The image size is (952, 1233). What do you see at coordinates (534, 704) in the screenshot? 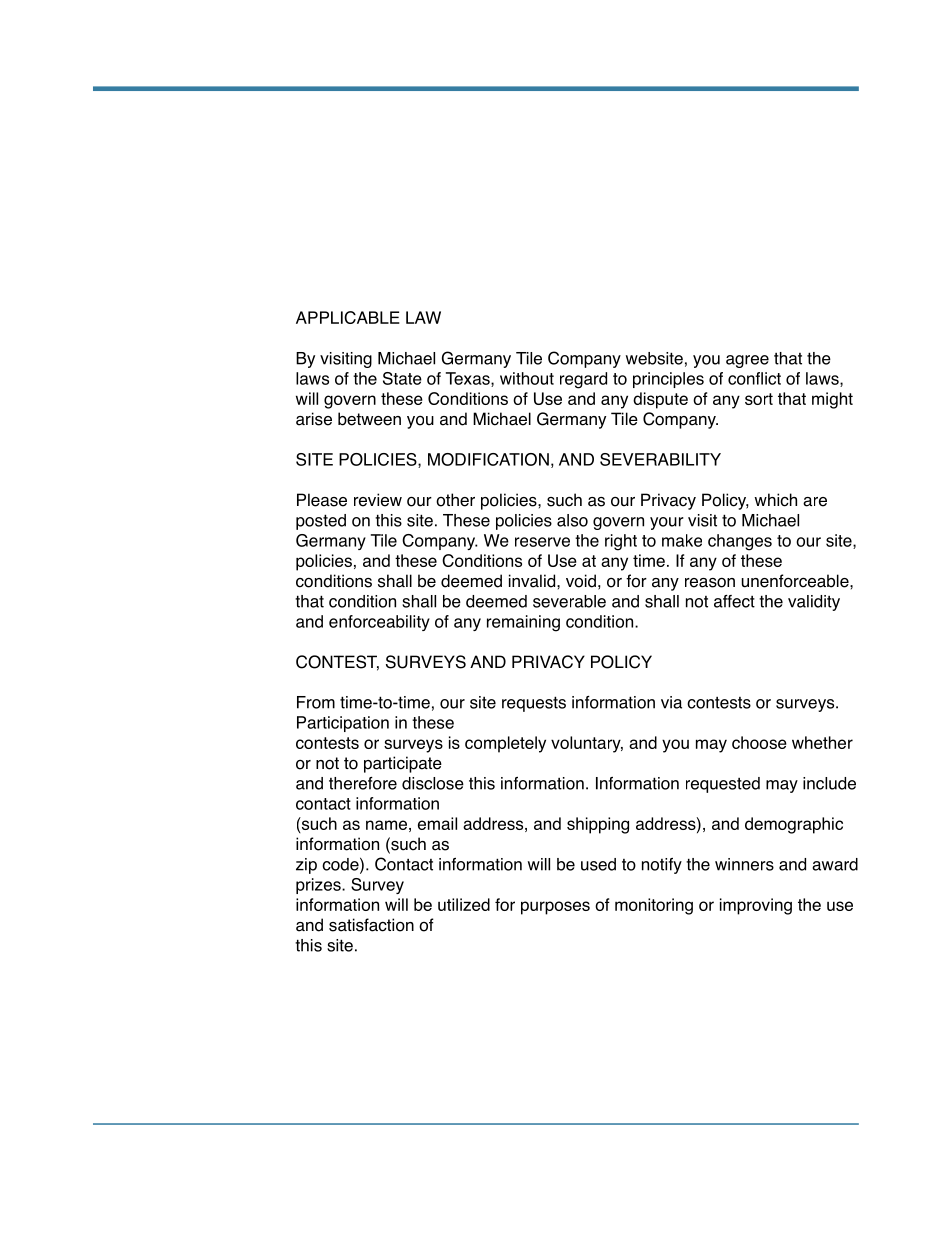
I see `requests` at bounding box center [534, 704].
